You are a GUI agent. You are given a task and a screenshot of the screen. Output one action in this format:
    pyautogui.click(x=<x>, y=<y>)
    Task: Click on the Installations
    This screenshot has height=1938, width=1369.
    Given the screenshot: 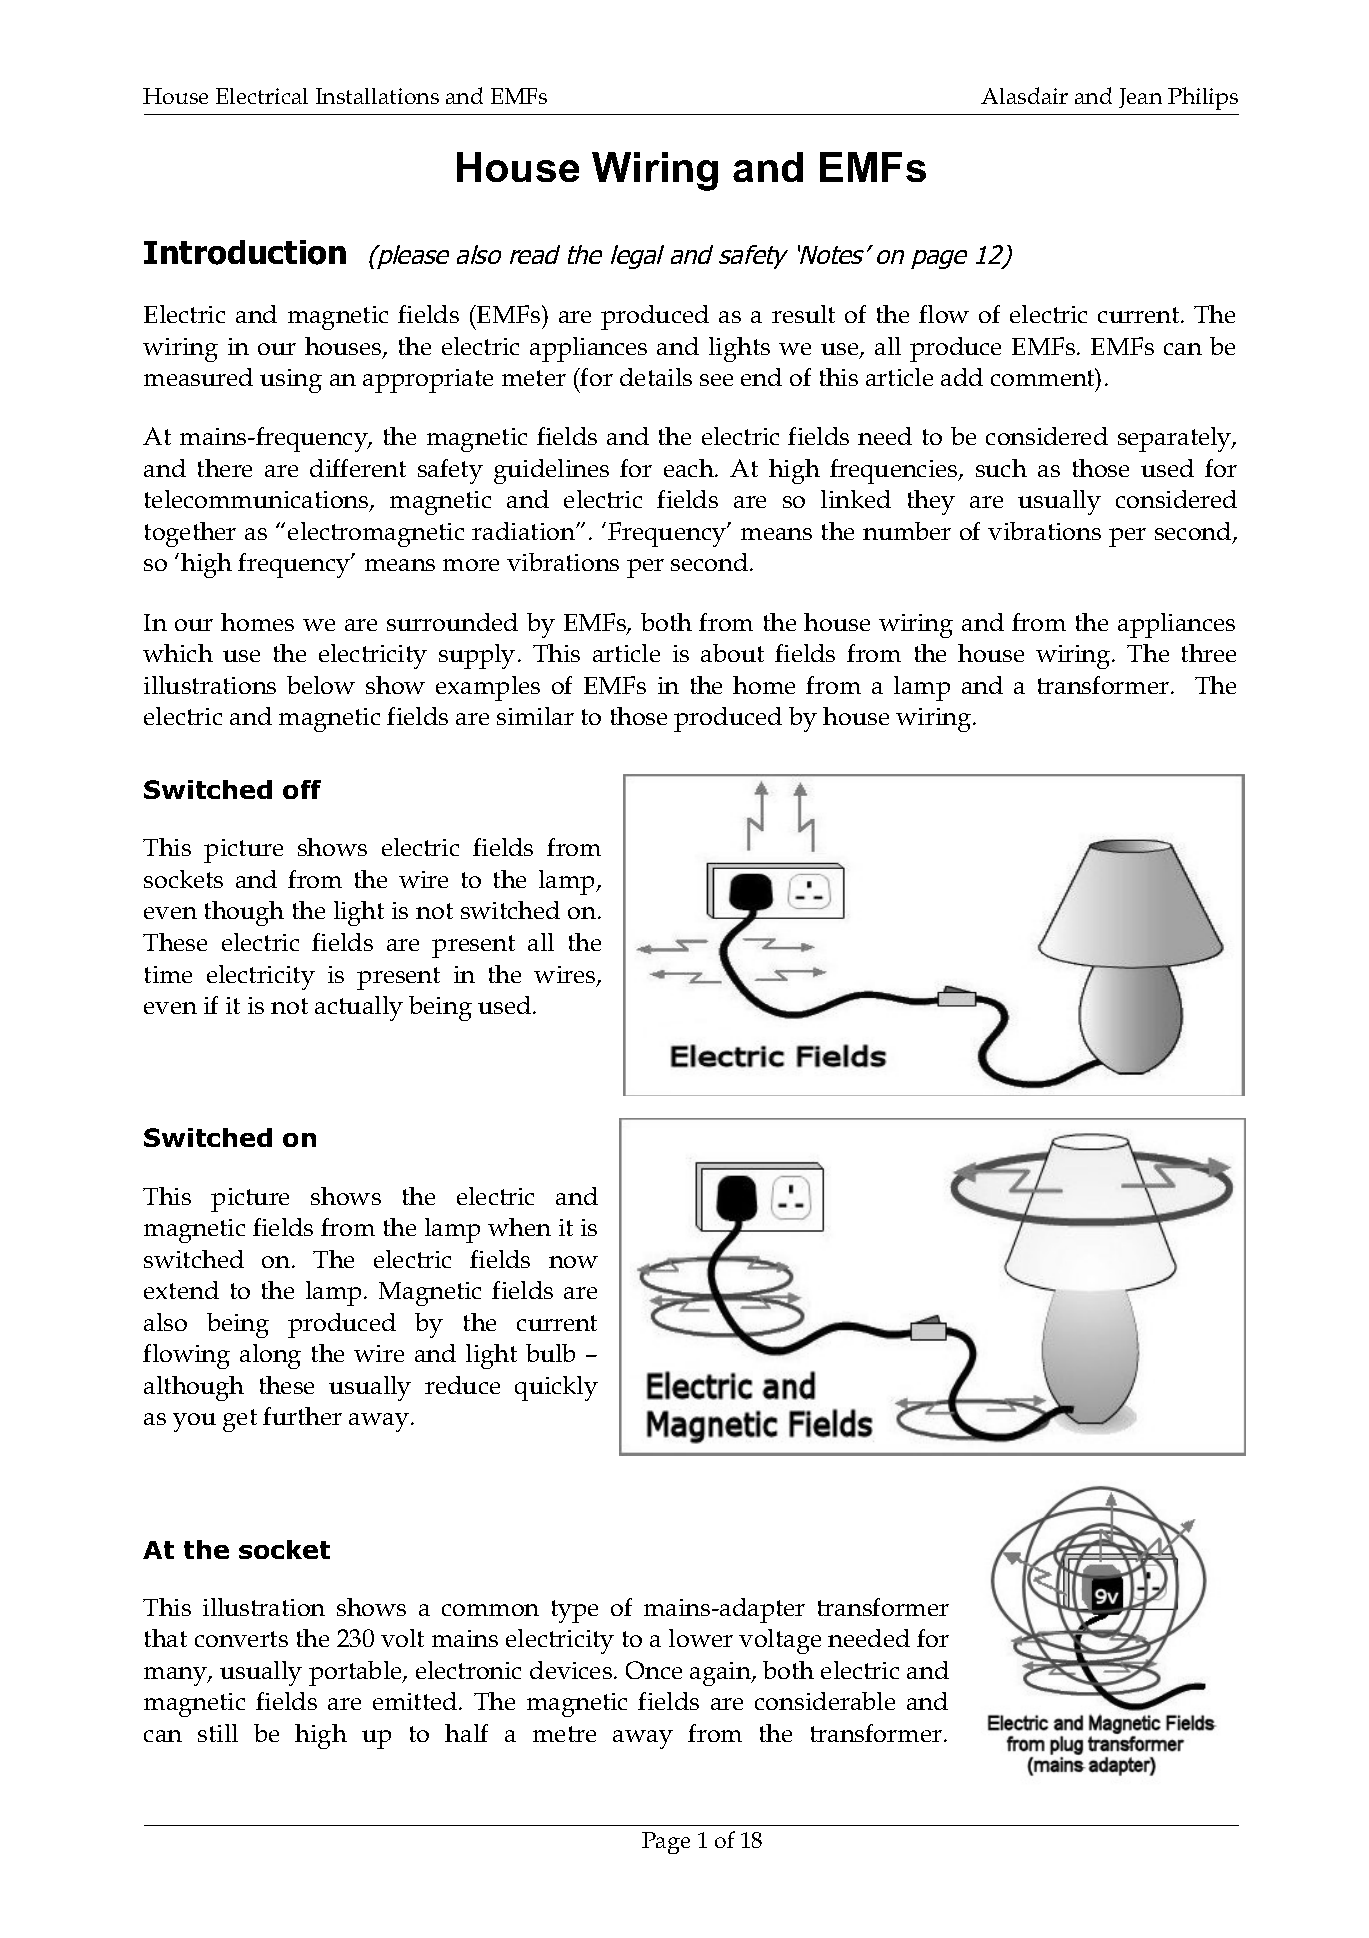 What is the action you would take?
    pyautogui.click(x=377, y=96)
